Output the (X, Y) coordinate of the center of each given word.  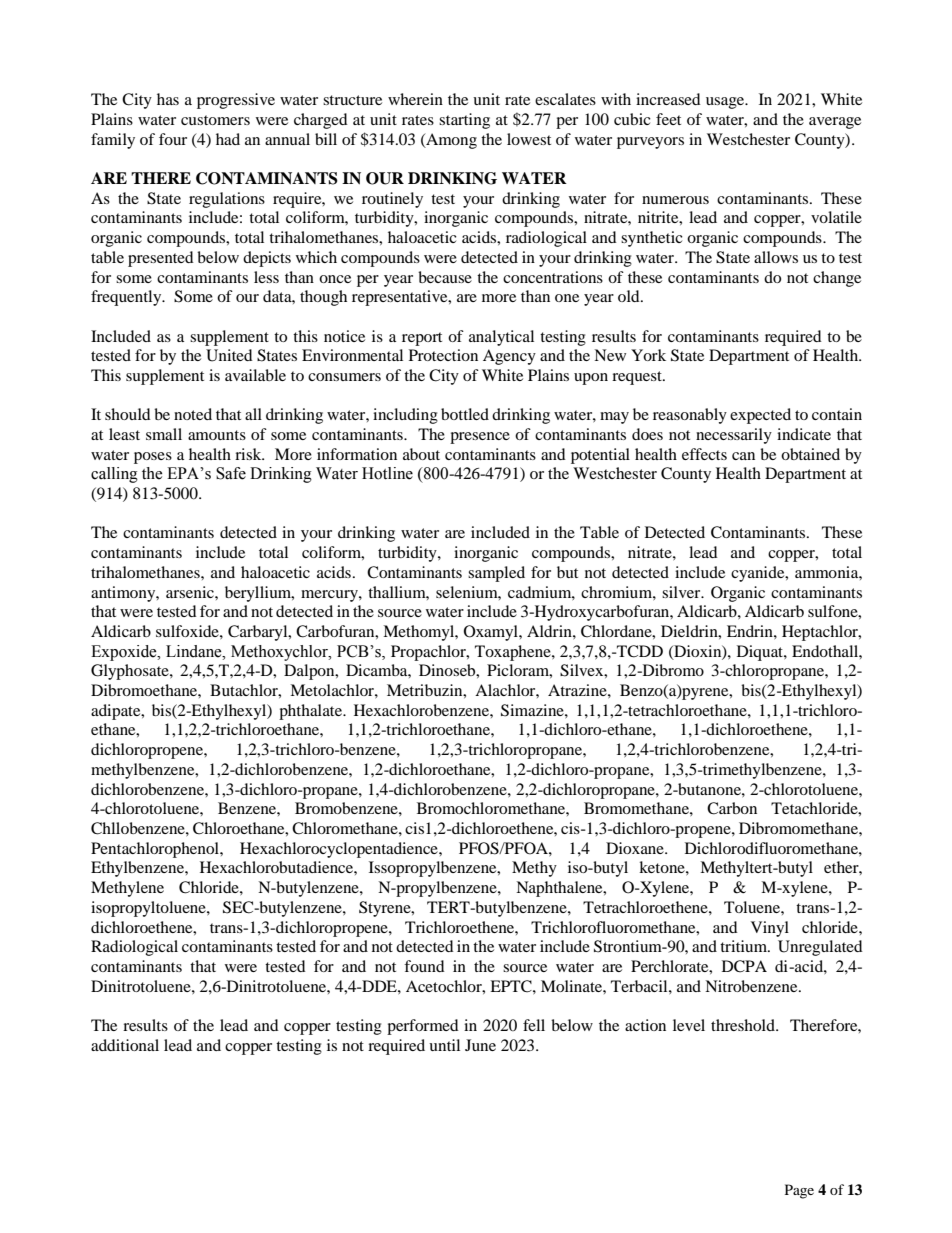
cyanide (759, 574)
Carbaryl (259, 633)
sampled (496, 574)
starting (464, 121)
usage (726, 103)
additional (125, 1045)
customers (215, 120)
